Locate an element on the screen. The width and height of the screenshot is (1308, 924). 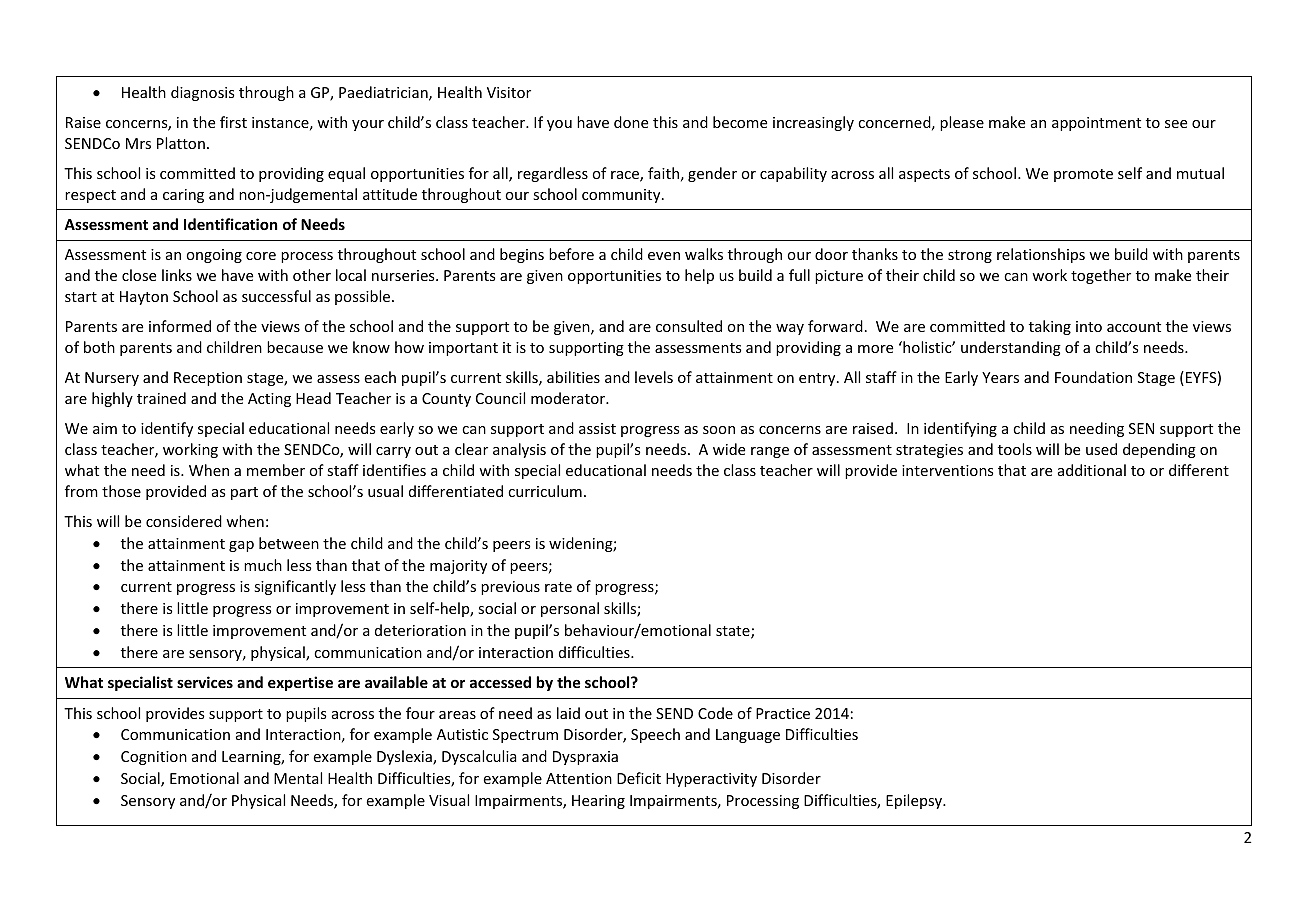
Epilepsy is located at coordinates (915, 801).
